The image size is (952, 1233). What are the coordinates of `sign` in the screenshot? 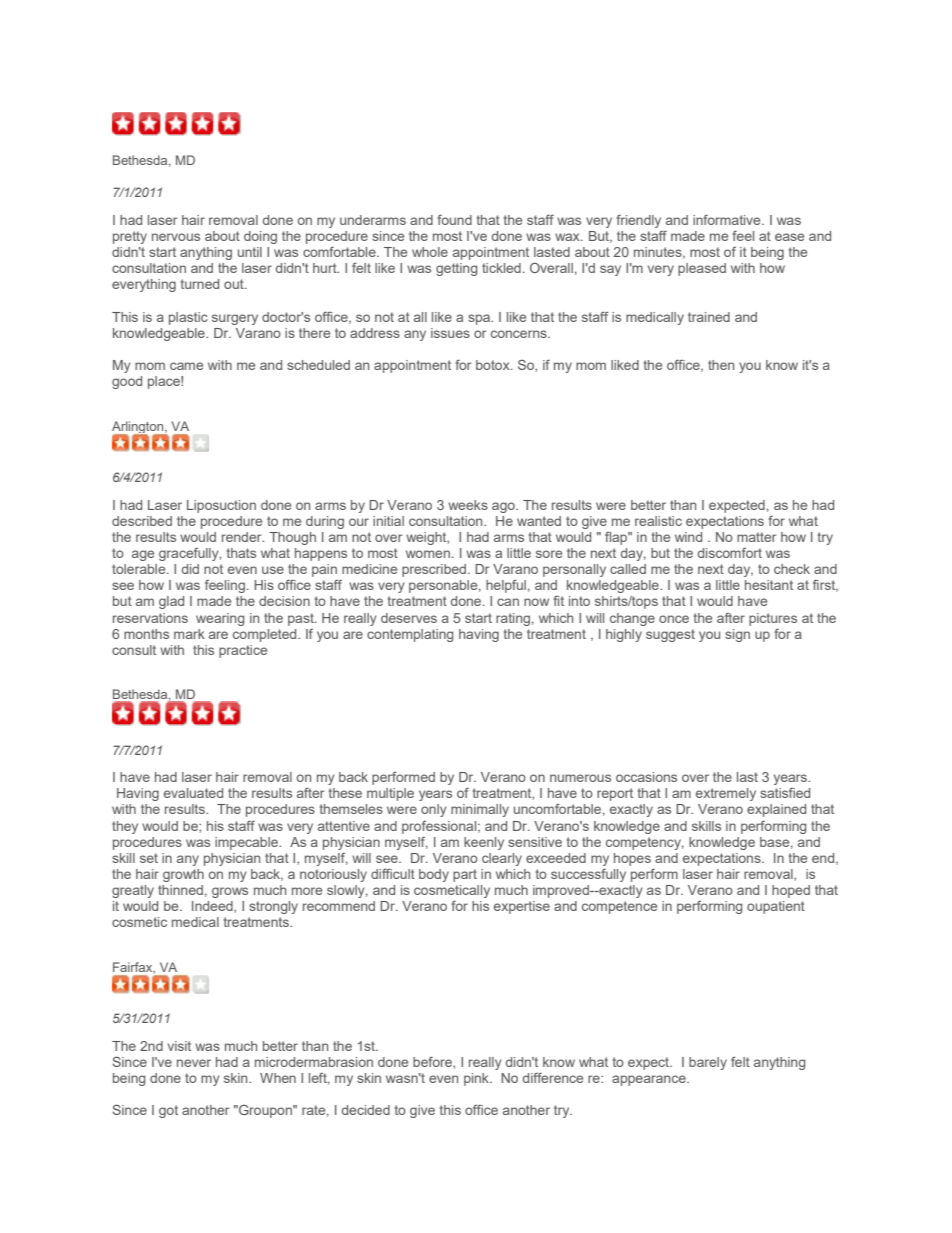 It's located at (737, 635).
